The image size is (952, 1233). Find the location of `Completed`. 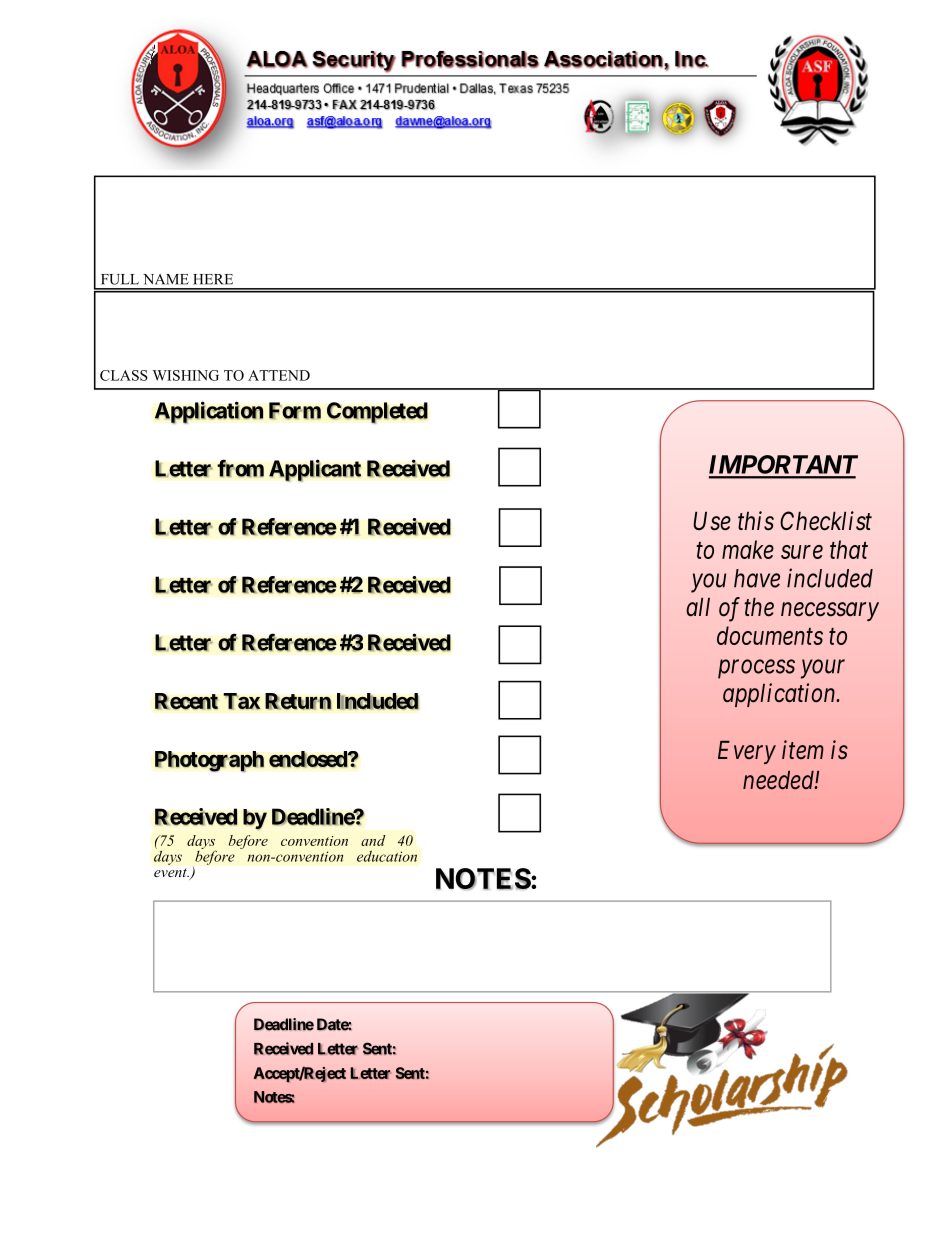

Completed is located at coordinates (377, 413).
